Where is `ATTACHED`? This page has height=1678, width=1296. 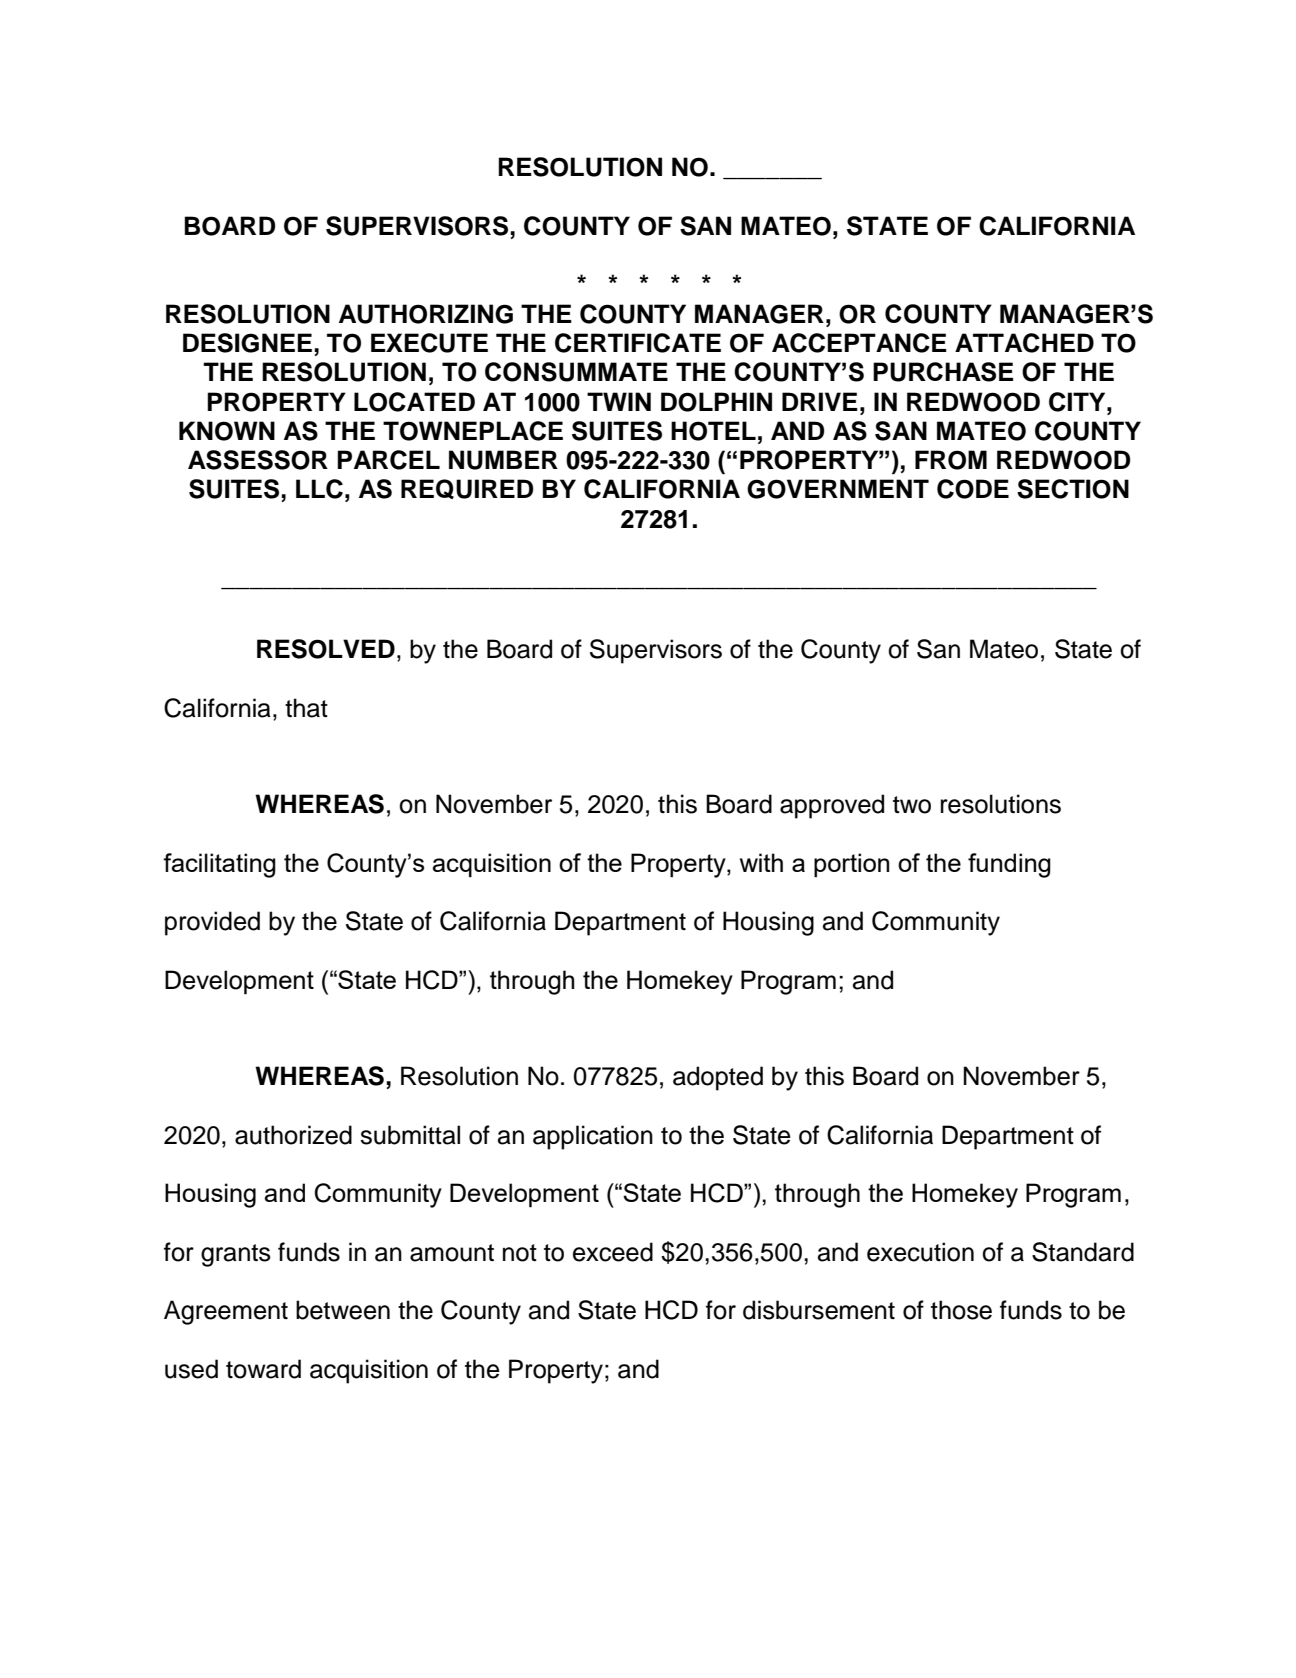 ATTACHED is located at coordinates (1024, 343).
